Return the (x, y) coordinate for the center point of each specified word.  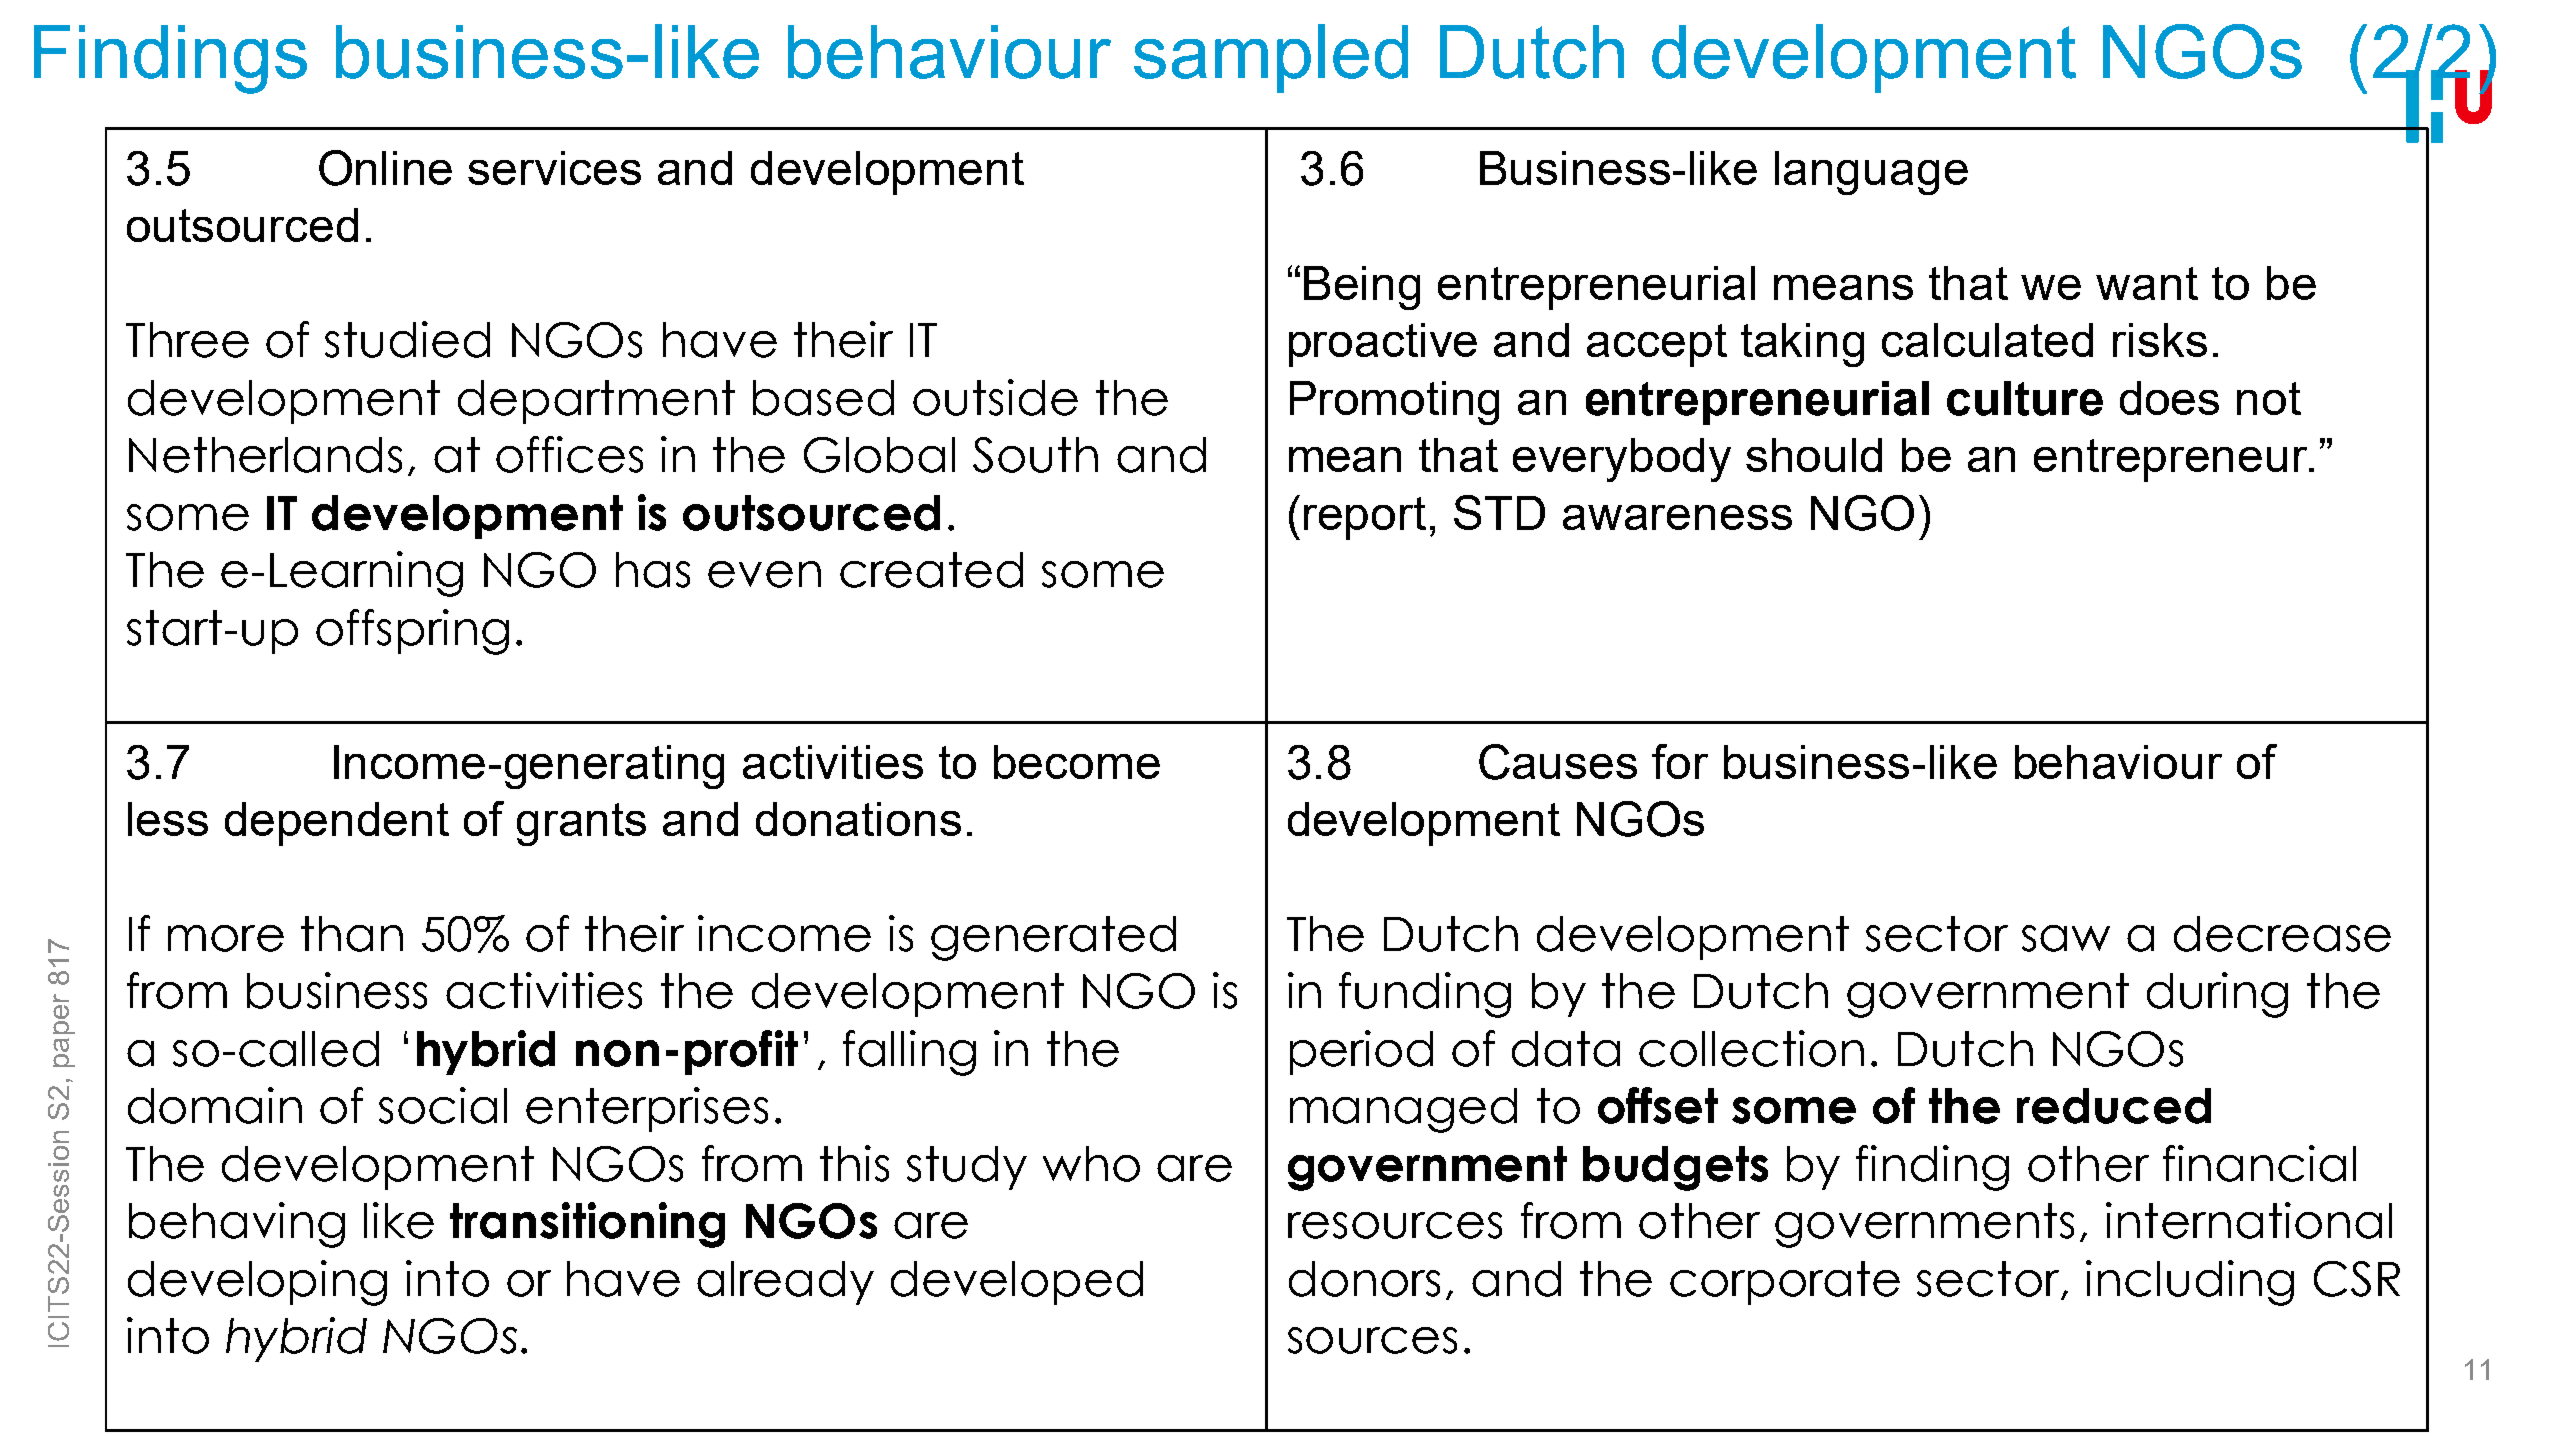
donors (1364, 1279)
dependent (337, 824)
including (2190, 1283)
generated (1053, 938)
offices (569, 454)
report (1365, 518)
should (1814, 455)
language (1871, 173)
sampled (1271, 58)
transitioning (587, 1225)
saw (2066, 938)
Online (385, 168)
